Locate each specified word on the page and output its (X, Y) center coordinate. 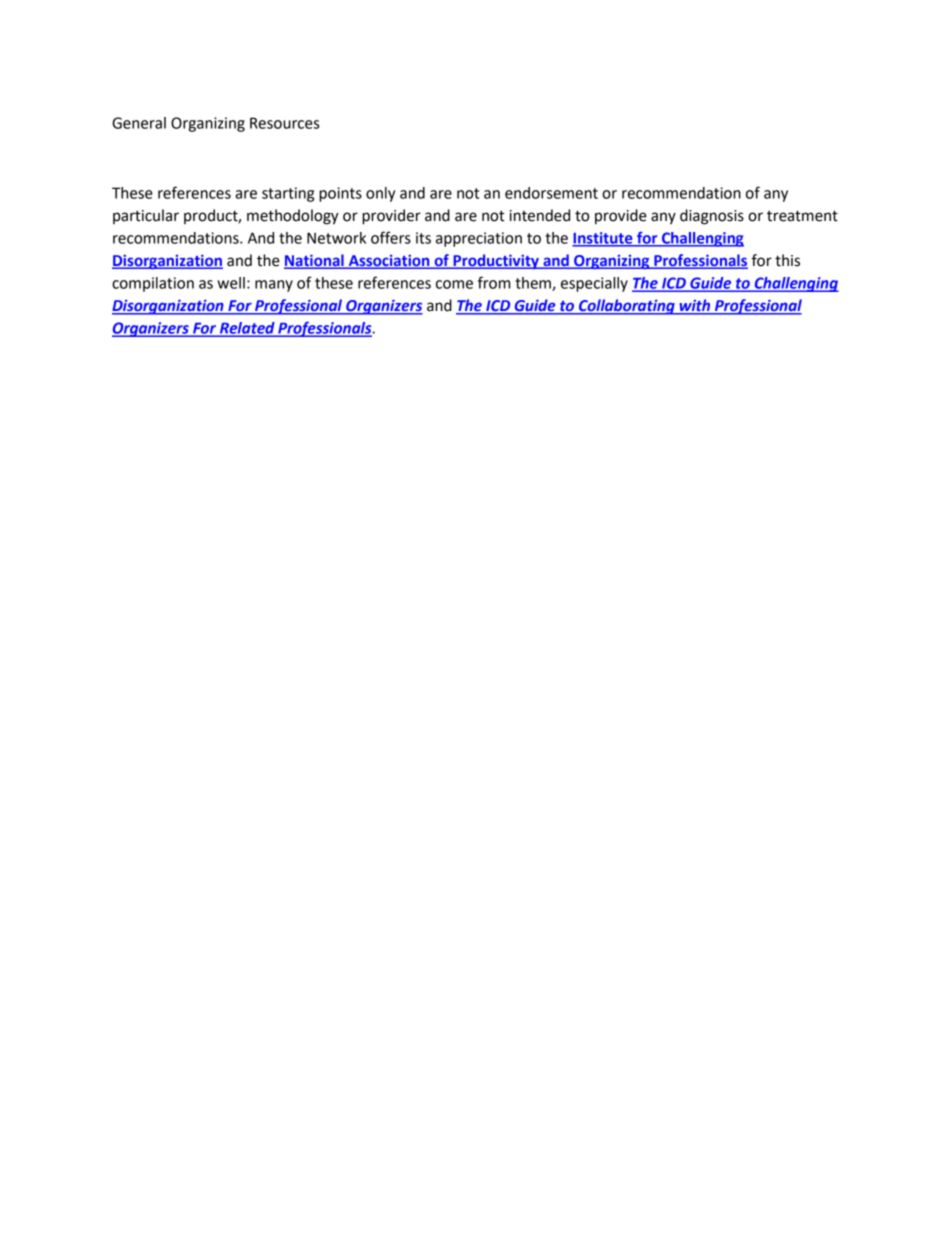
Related (247, 329)
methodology (293, 217)
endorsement (551, 193)
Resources (284, 123)
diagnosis (712, 217)
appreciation (479, 239)
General (139, 123)
